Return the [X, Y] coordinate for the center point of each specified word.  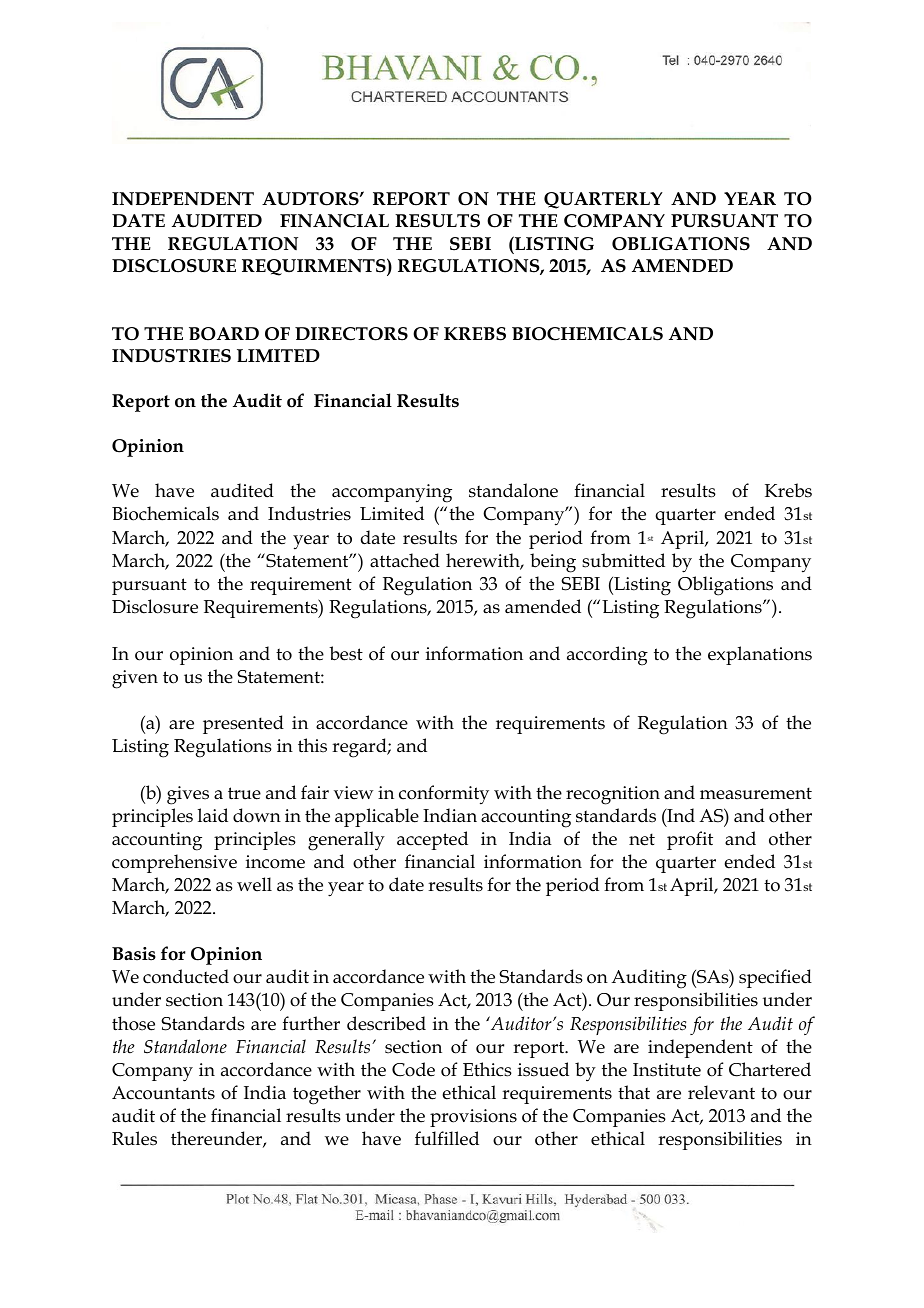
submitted [623, 560]
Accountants [163, 1093]
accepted [432, 840]
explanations [760, 655]
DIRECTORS [351, 334]
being [553, 563]
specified [775, 978]
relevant [721, 1092]
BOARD [224, 334]
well [254, 884]
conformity [444, 795]
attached [405, 560]
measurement [756, 793]
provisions [473, 1118]
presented [243, 724]
